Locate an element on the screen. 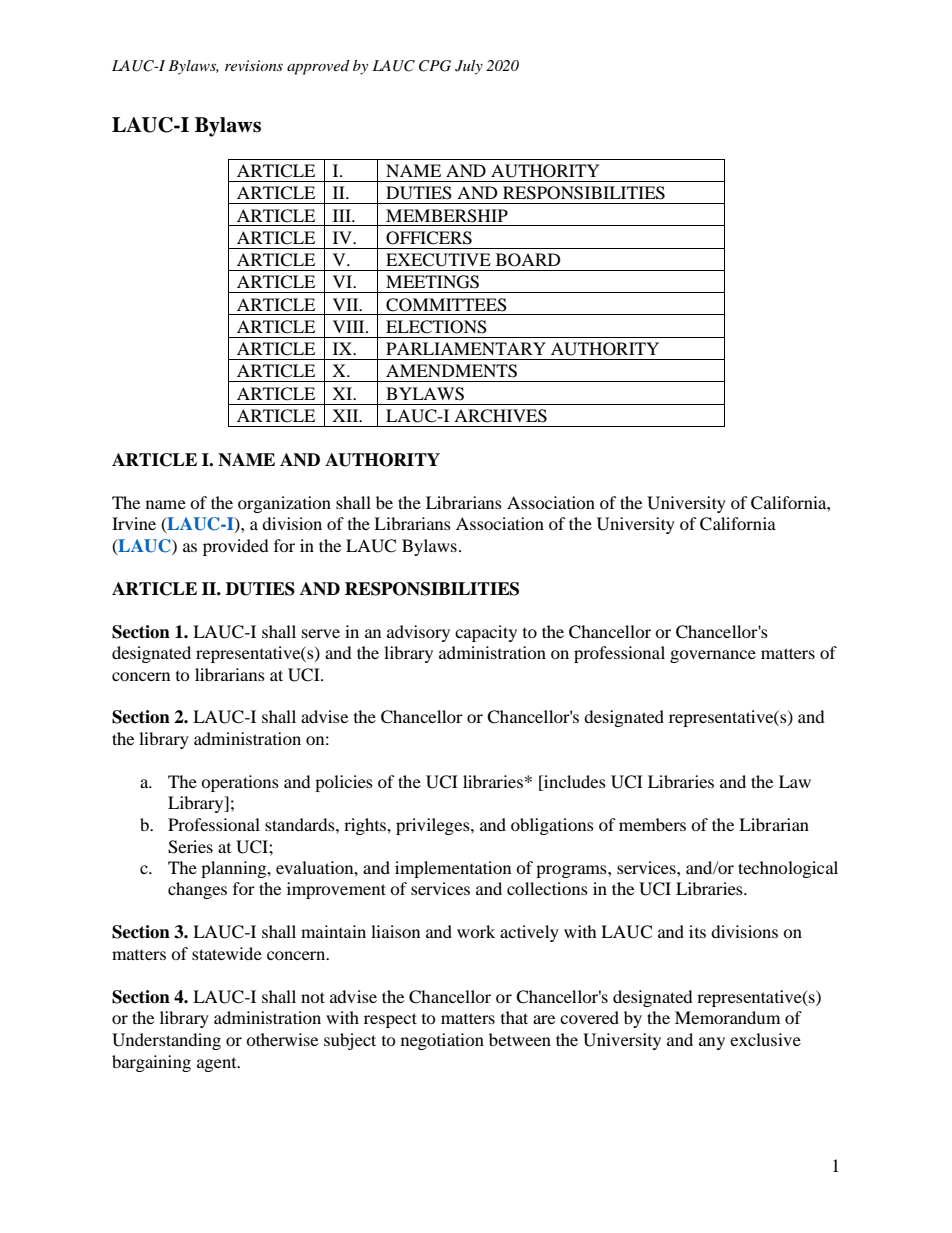 This screenshot has height=1233, width=952. provided is located at coordinates (236, 547).
